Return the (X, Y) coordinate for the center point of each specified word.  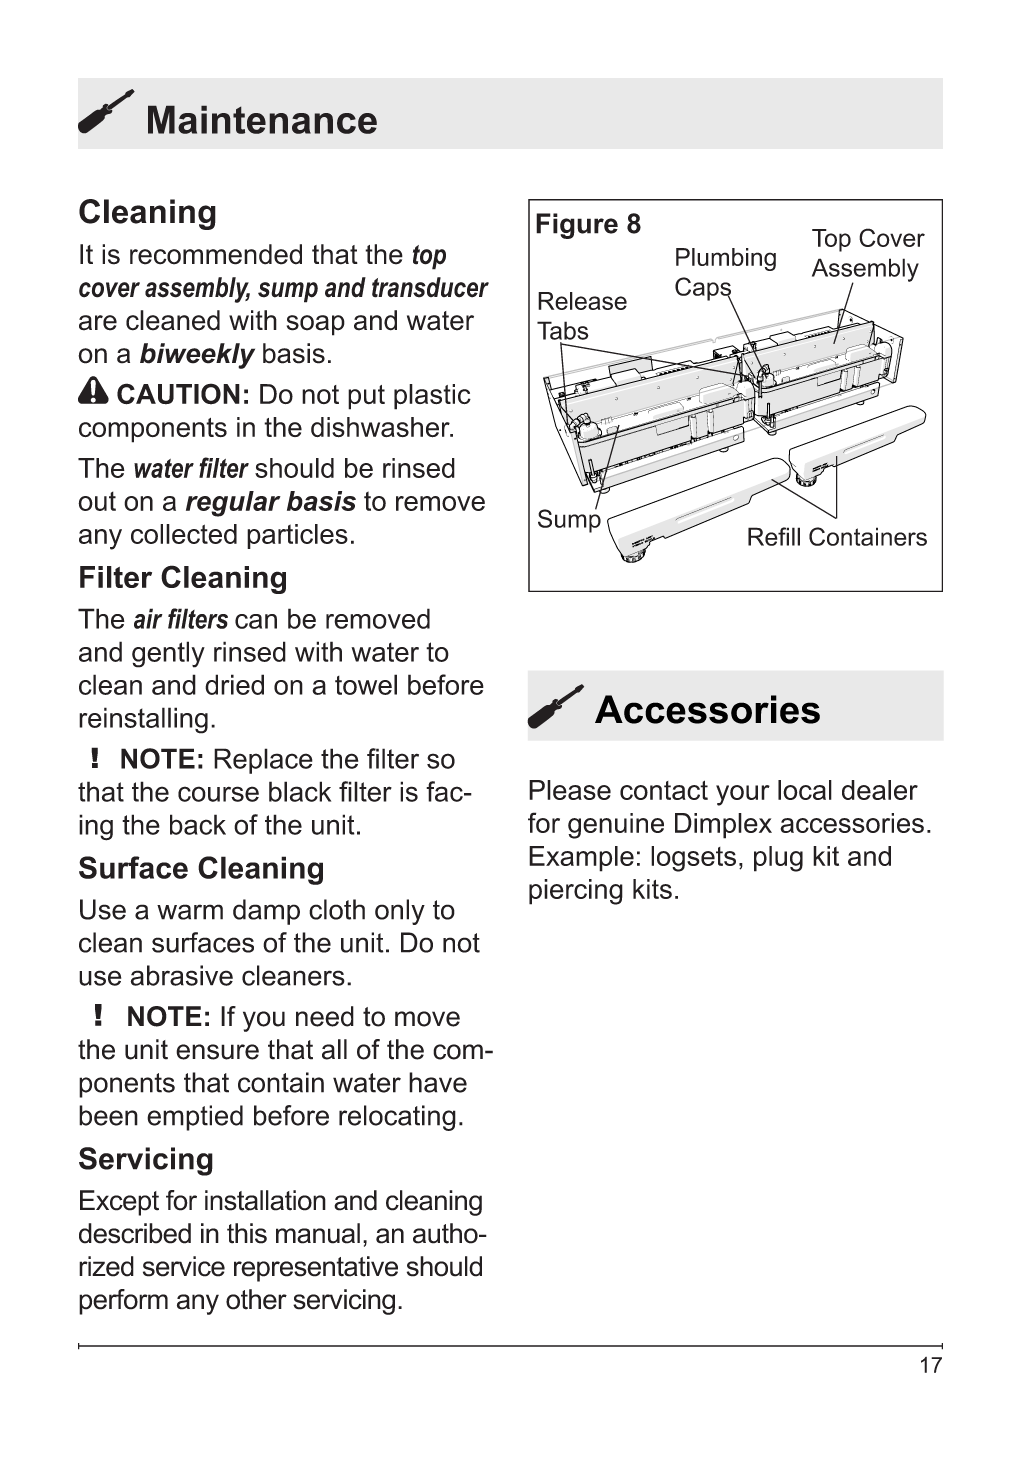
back (198, 824)
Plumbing (726, 259)
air (148, 618)
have (438, 1082)
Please (570, 790)
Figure (577, 226)
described (135, 1233)
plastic (432, 397)
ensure (217, 1052)
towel (366, 684)
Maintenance (262, 119)
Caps (704, 290)
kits (652, 889)
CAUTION (178, 394)
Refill (774, 536)
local (805, 790)
